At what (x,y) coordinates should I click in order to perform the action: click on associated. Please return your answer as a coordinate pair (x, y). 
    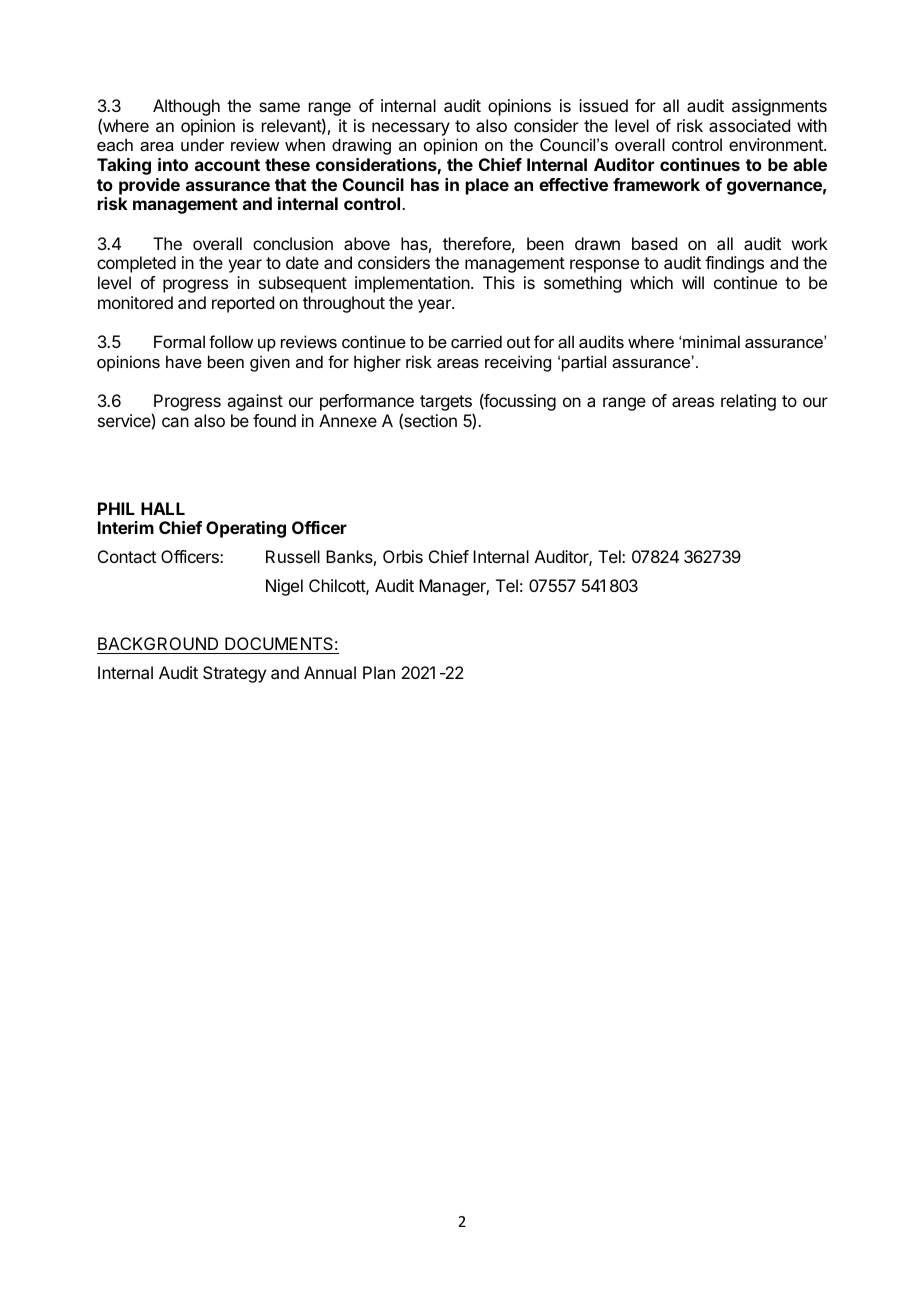
    Looking at the image, I should click on (749, 125).
